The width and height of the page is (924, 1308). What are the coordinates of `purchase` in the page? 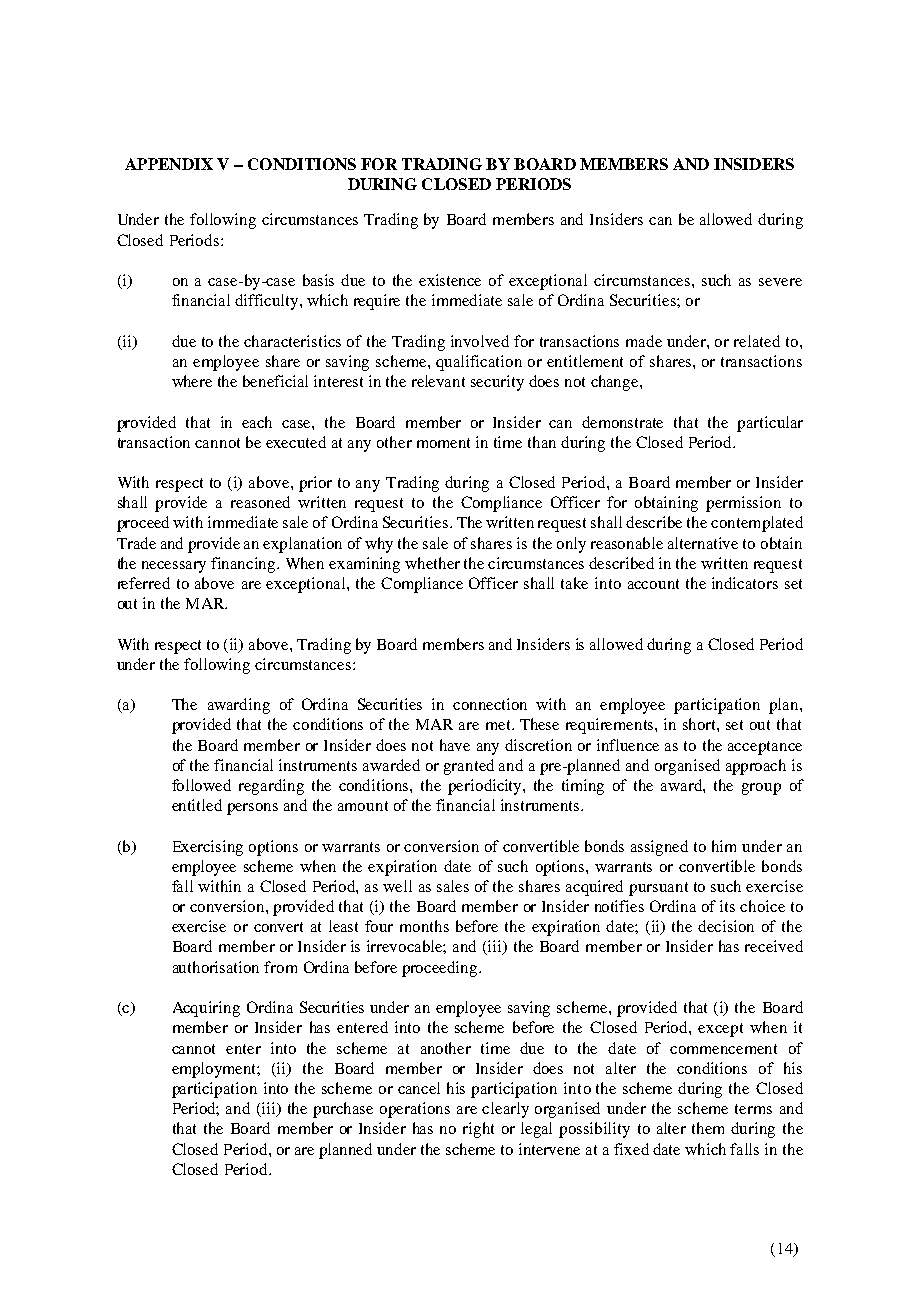 It's located at (343, 1110).
